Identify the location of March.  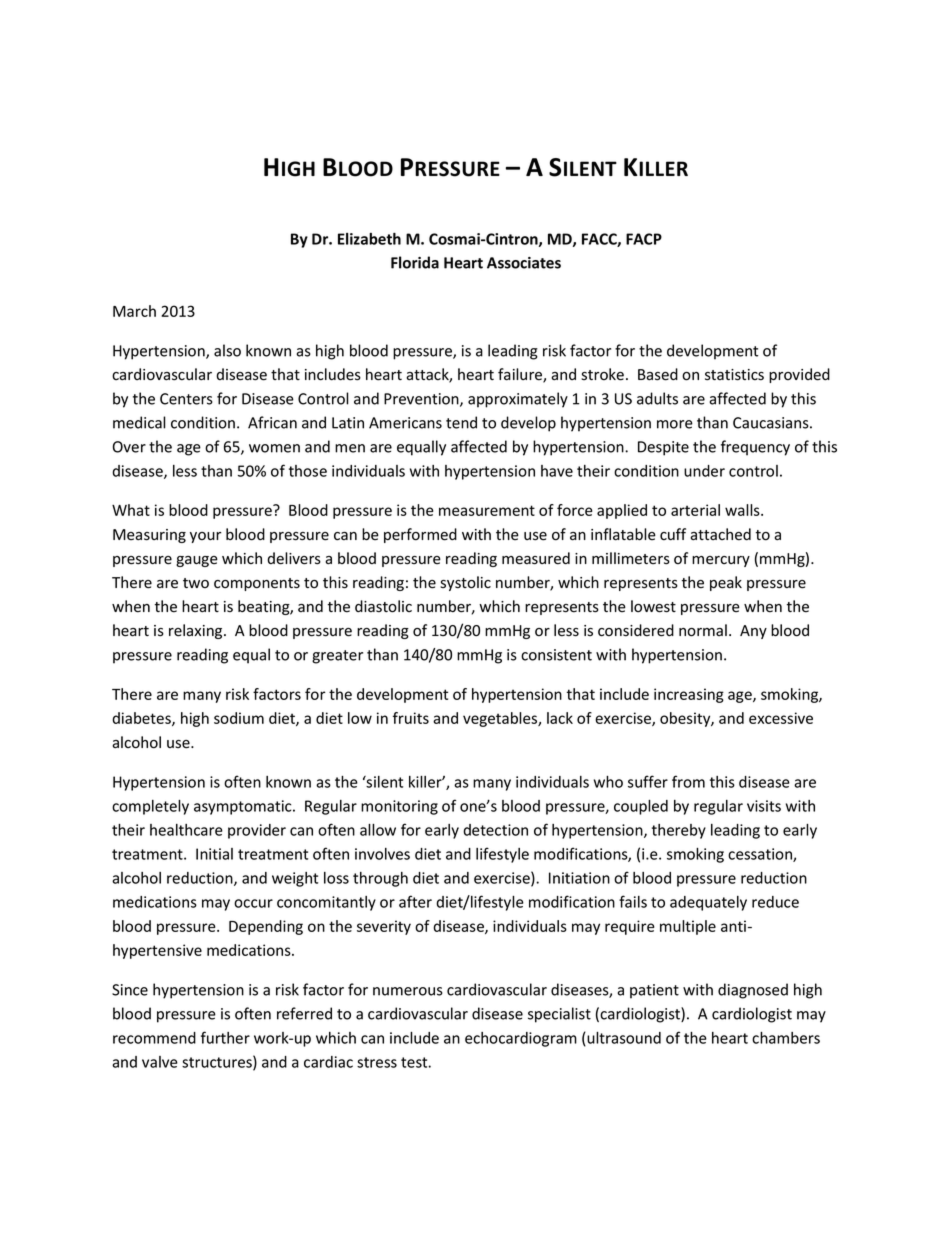
(134, 311).
